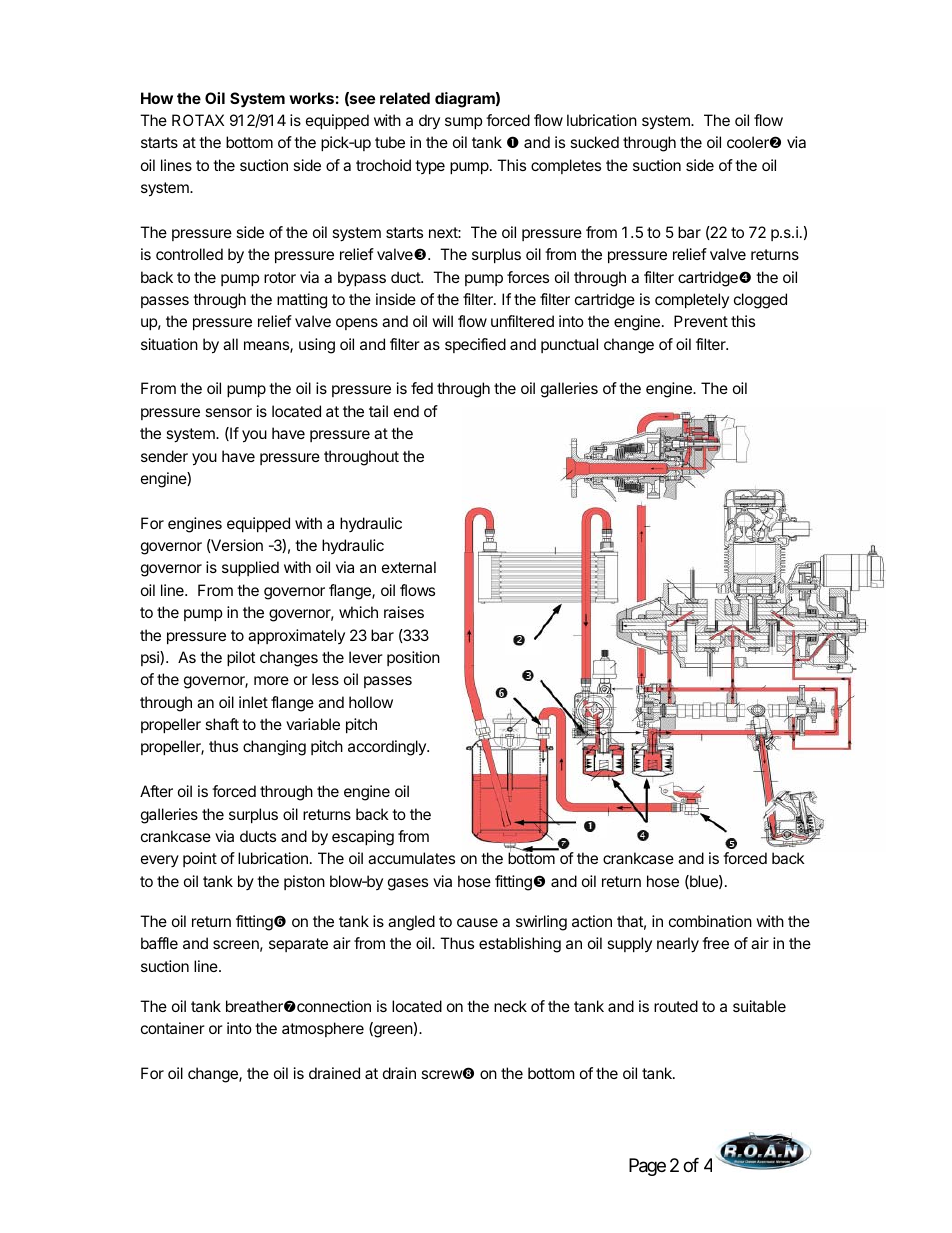 The width and height of the screenshot is (952, 1233). I want to click on container, so click(173, 1028).
